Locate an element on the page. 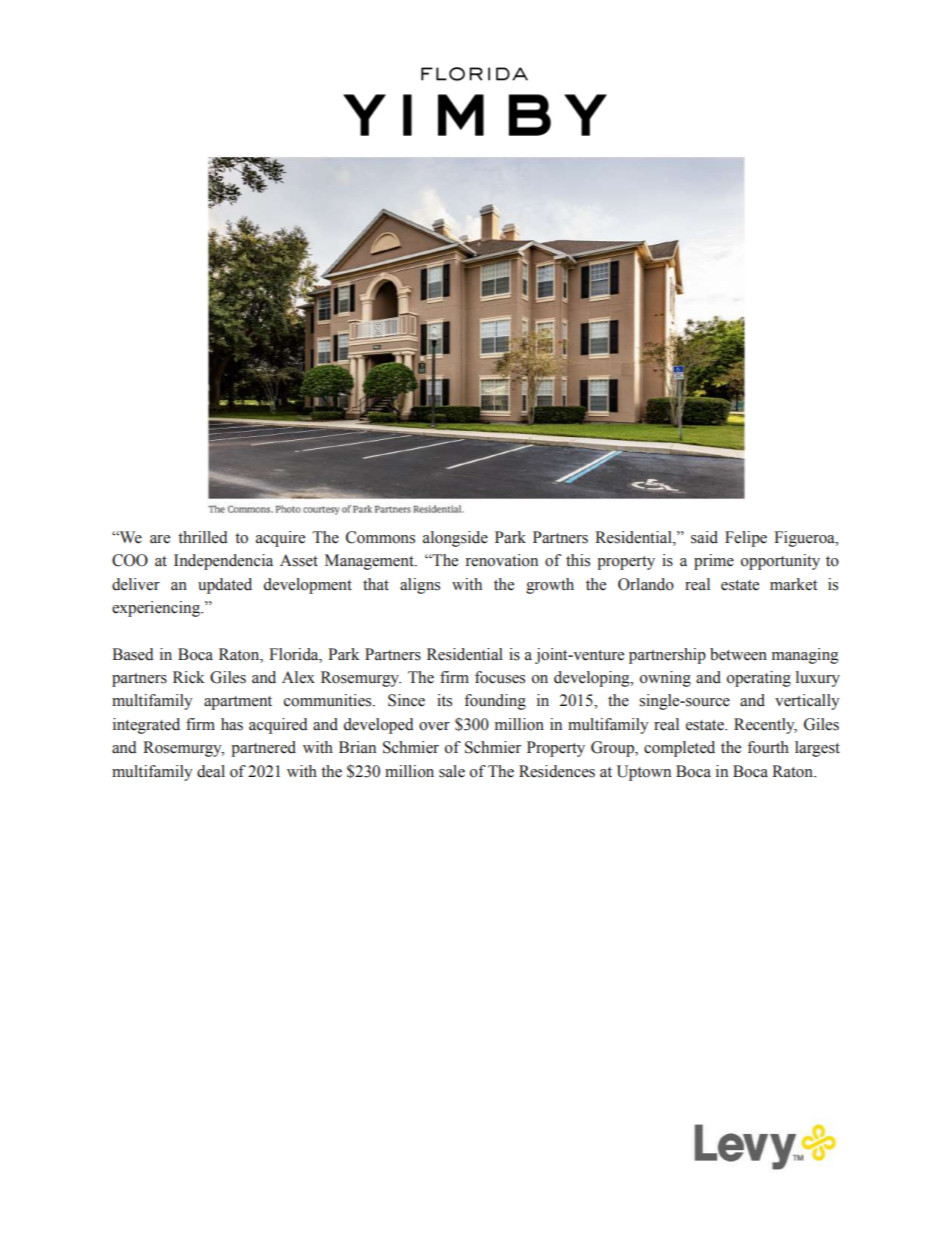 The width and height of the image is (952, 1233). sale is located at coordinates (452, 771).
